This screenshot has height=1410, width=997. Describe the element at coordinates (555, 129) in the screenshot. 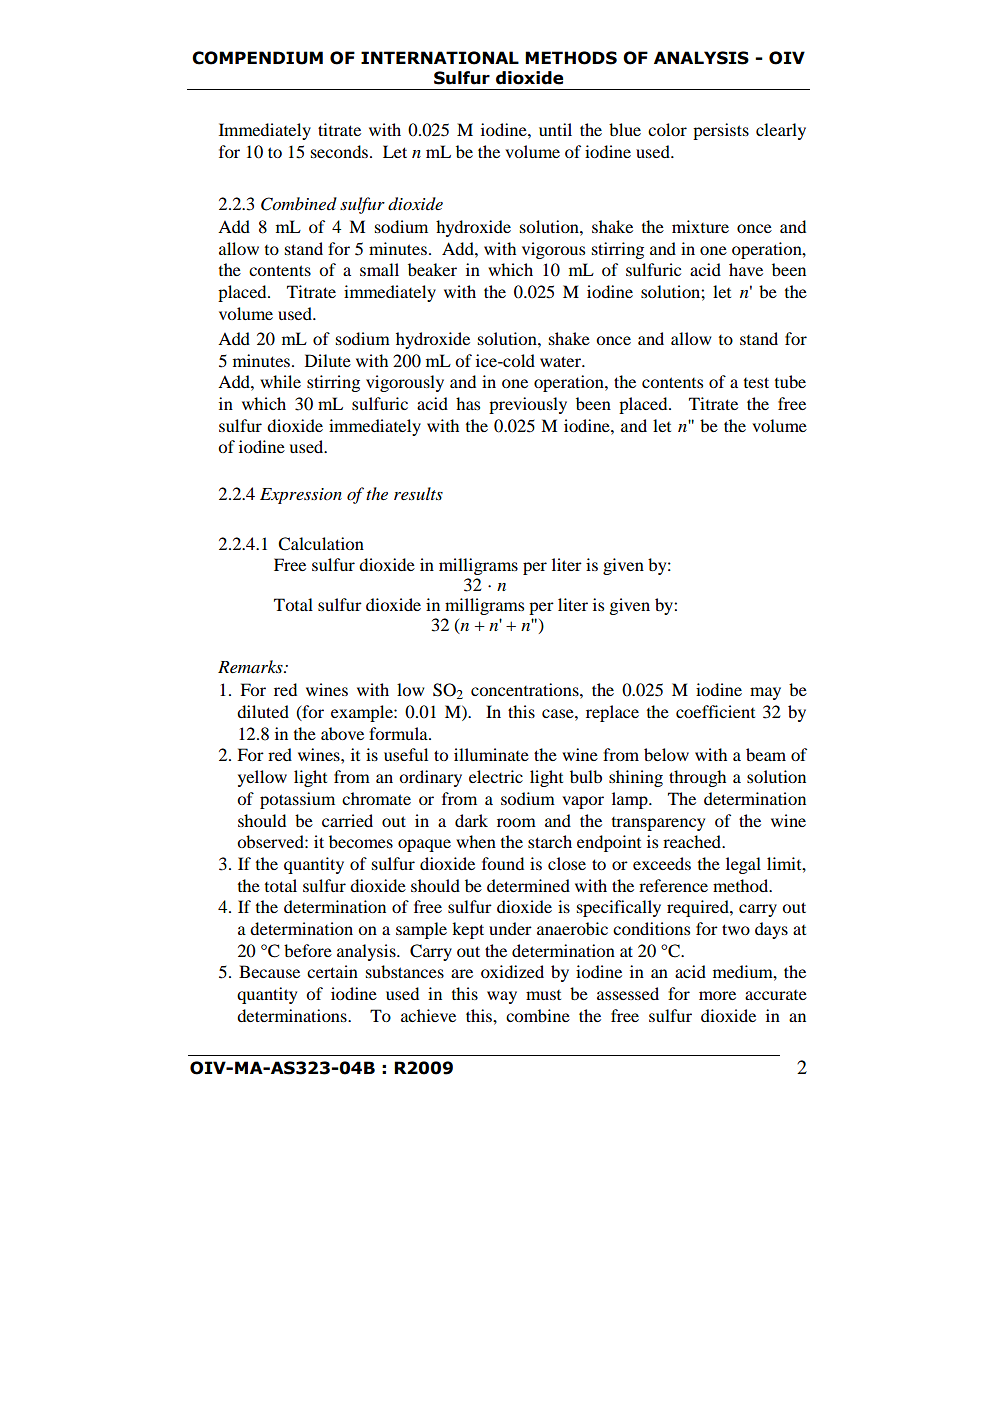

I see `until` at that location.
